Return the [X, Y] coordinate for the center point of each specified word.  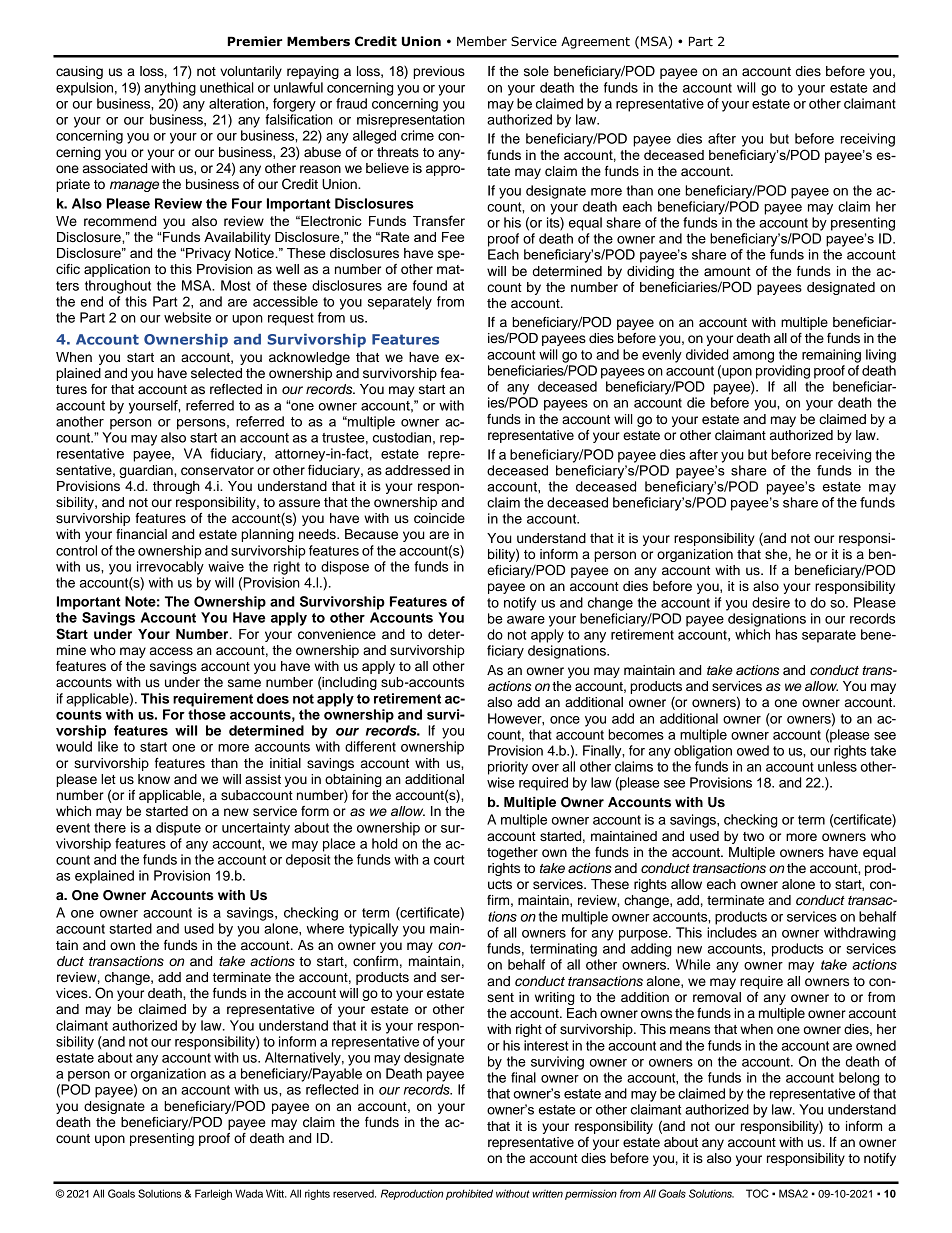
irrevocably [170, 568]
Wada [249, 1193]
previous [439, 72]
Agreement [595, 42]
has [786, 634]
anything [170, 89]
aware [526, 620]
